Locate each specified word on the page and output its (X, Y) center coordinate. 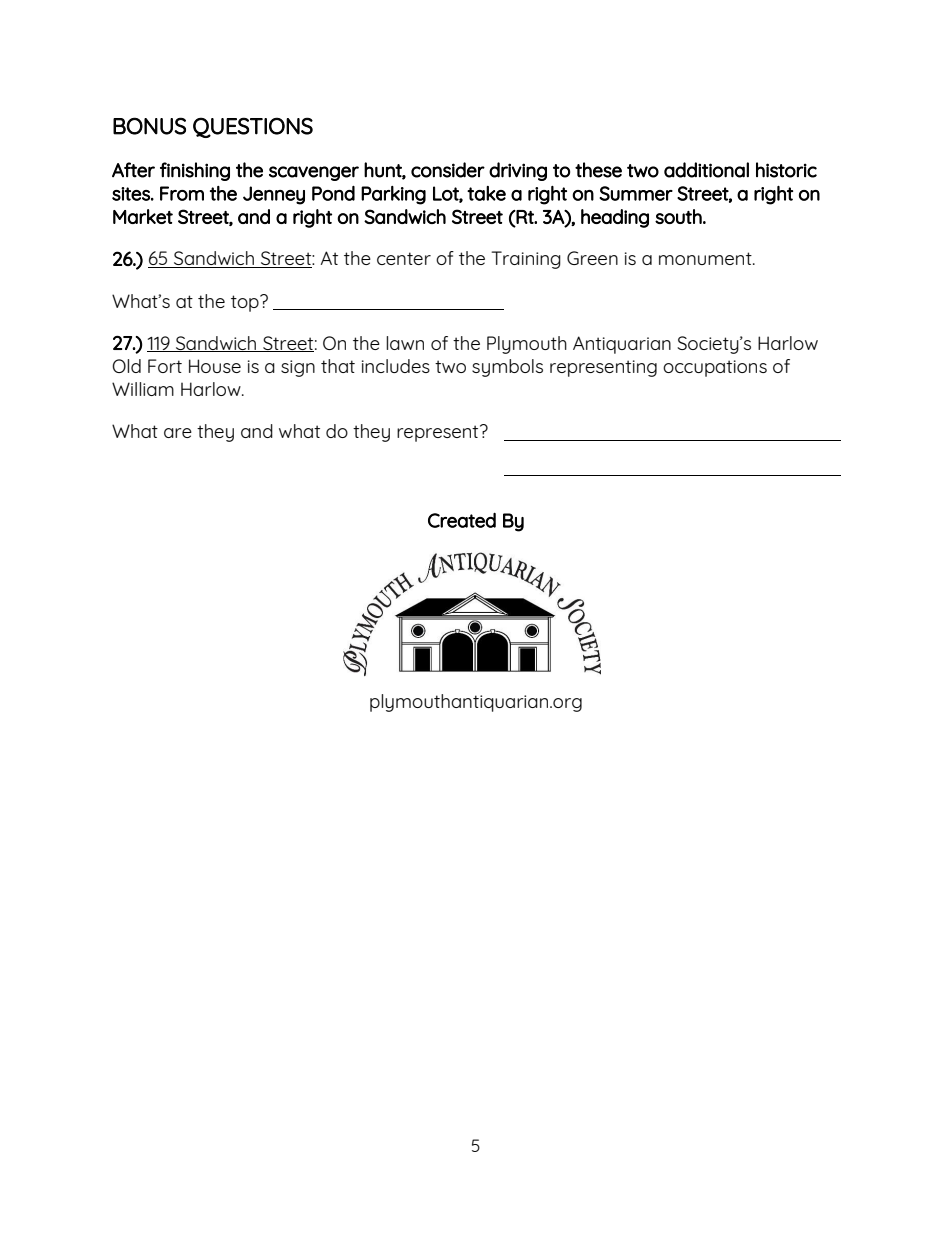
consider (448, 170)
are (178, 433)
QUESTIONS (253, 127)
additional (706, 170)
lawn (405, 343)
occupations (715, 368)
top (246, 303)
